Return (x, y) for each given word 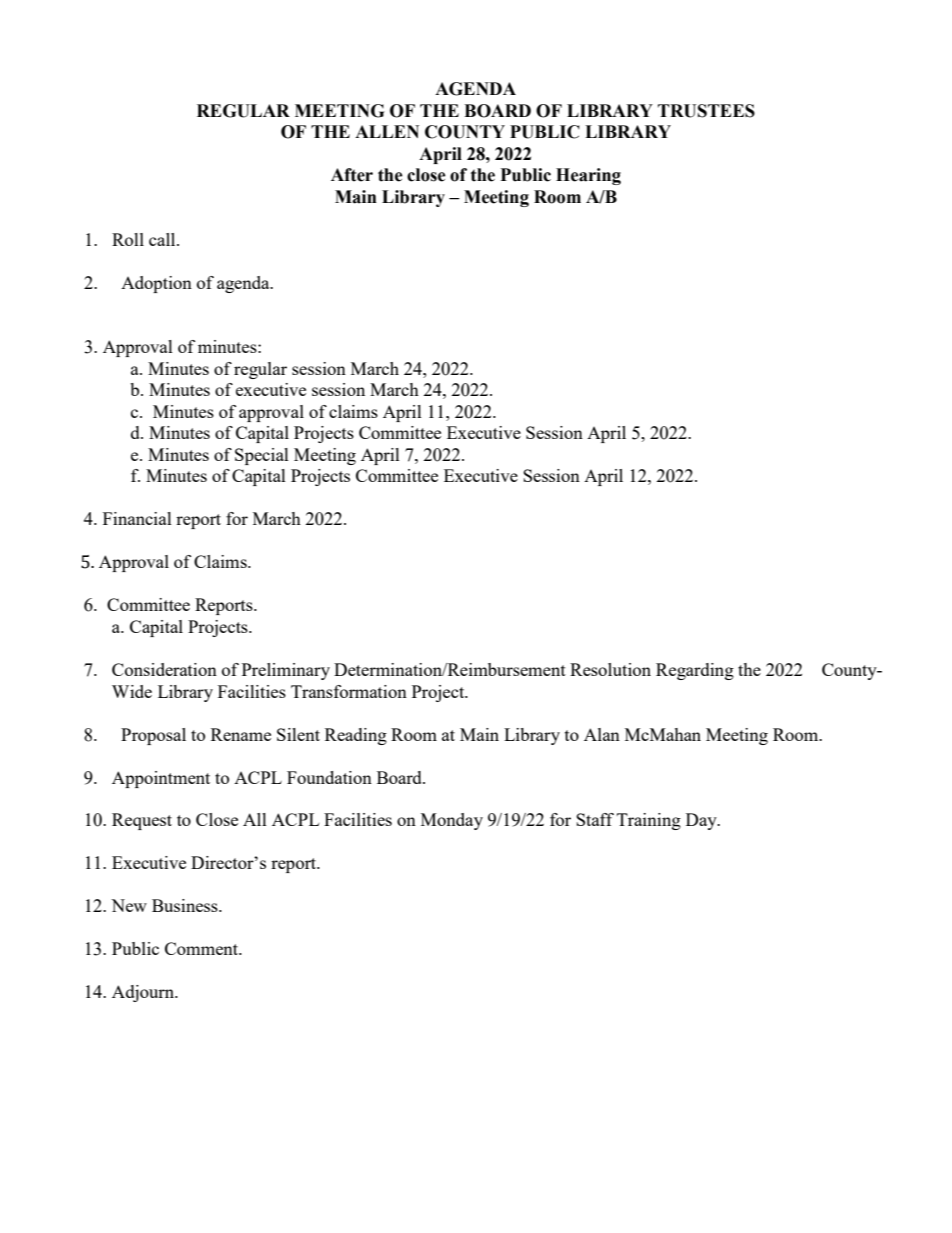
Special (262, 456)
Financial (137, 518)
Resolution (610, 669)
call (163, 239)
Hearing (588, 176)
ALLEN (387, 131)
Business (186, 905)
